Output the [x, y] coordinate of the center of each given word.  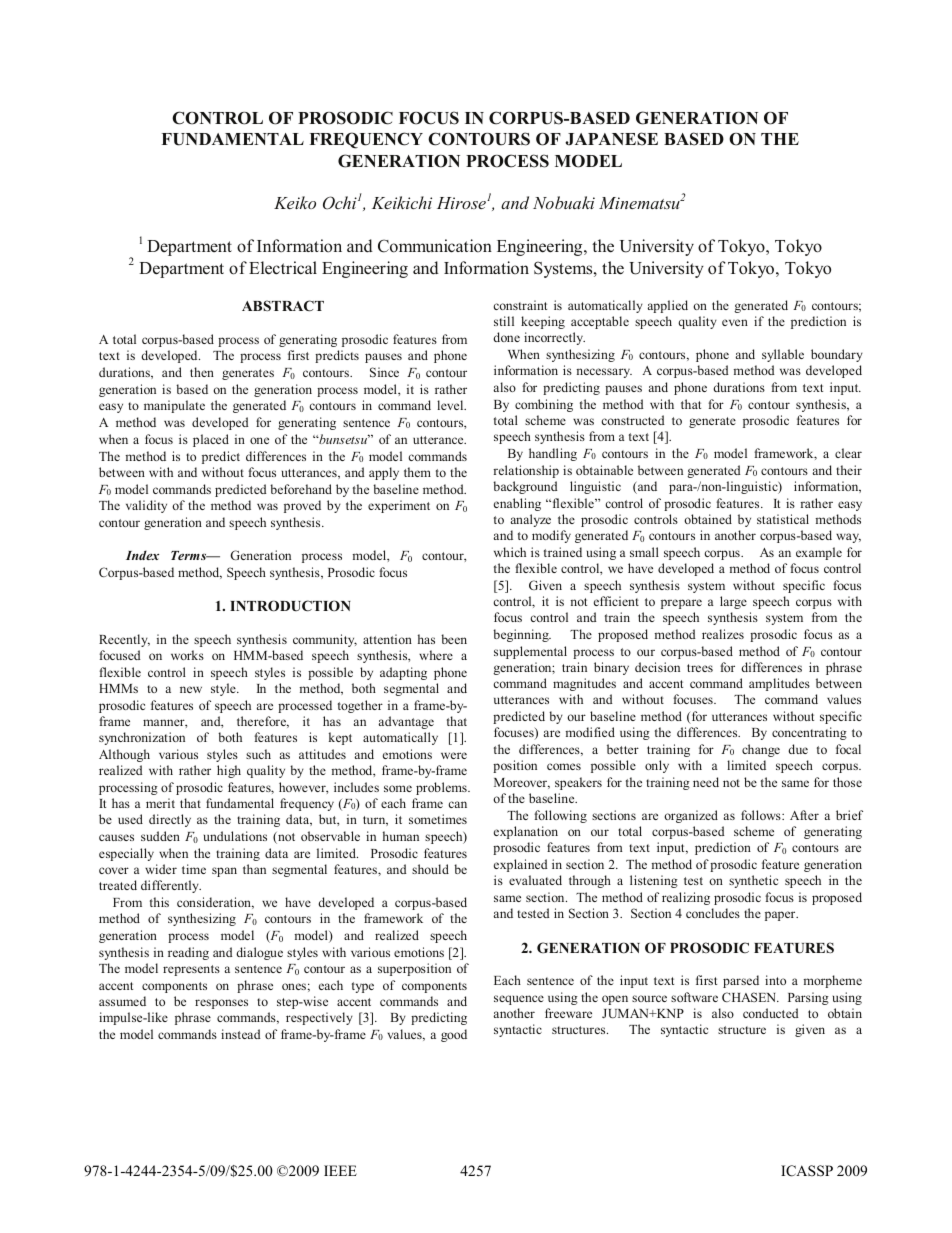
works [187, 655]
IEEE [340, 1170]
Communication [435, 246]
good [454, 1035]
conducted [771, 1013]
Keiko [295, 202]
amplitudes [779, 684]
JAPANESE [611, 139]
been [454, 639]
